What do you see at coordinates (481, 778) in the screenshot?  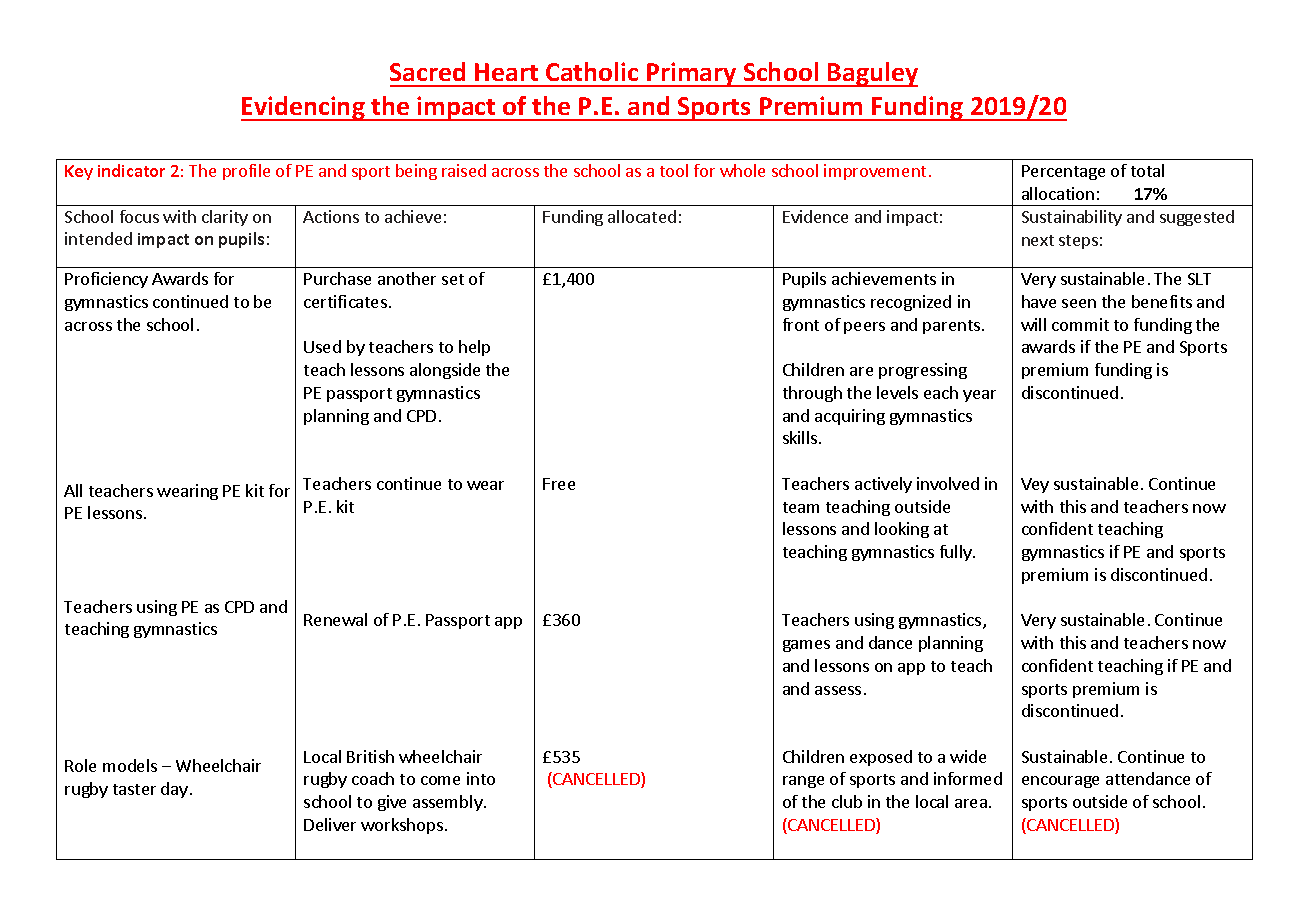 I see `into` at bounding box center [481, 778].
